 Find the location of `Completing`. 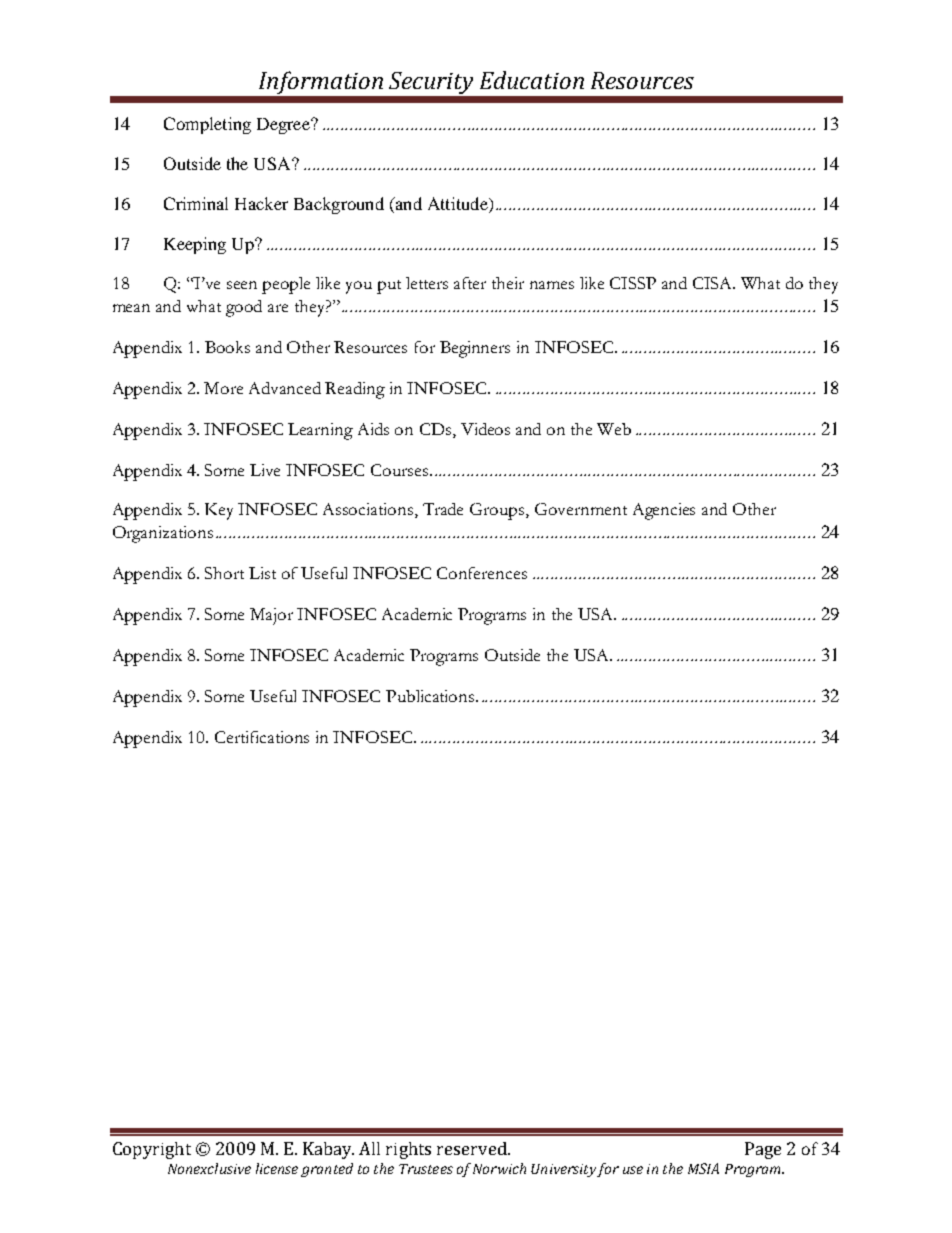

Completing is located at coordinates (207, 125).
